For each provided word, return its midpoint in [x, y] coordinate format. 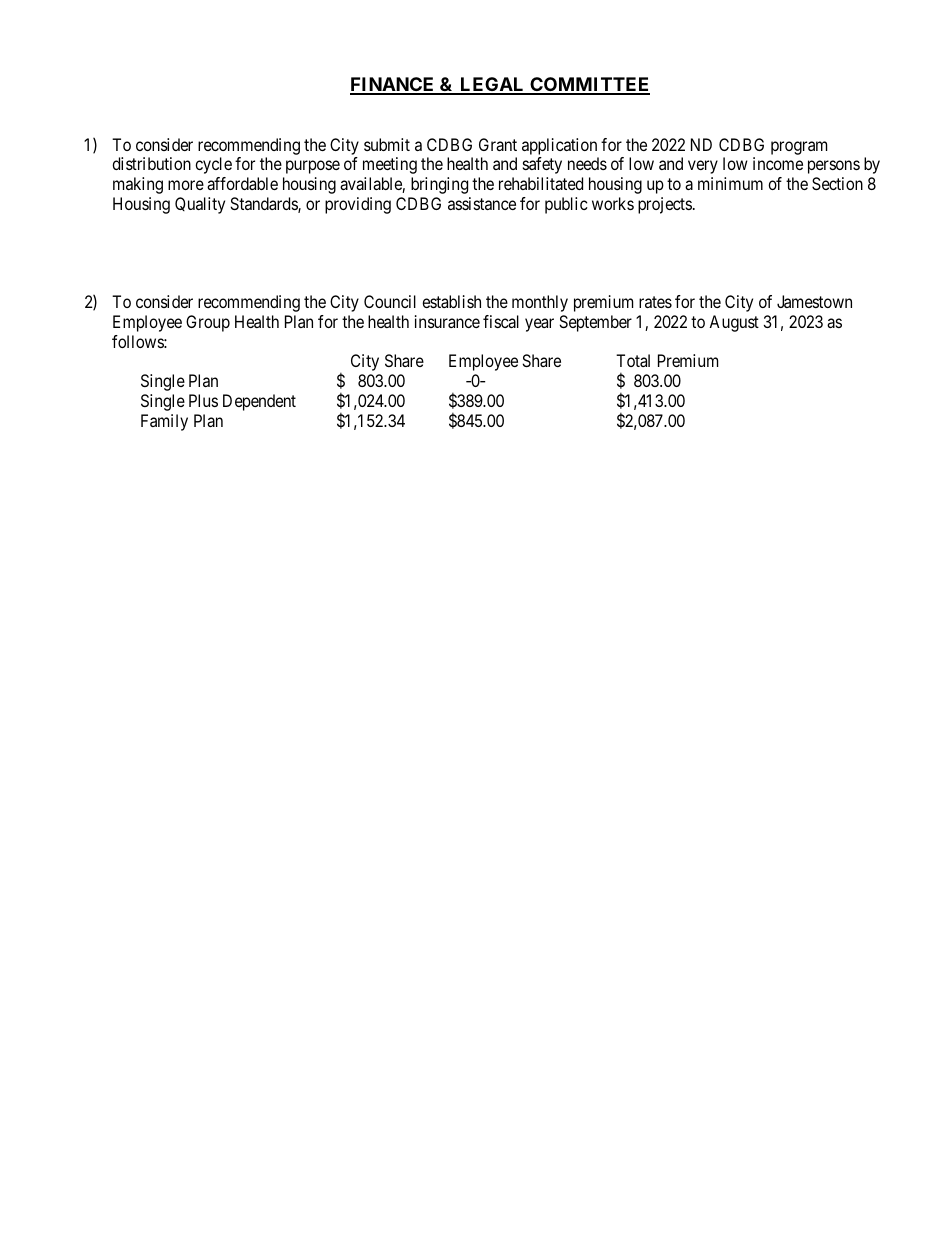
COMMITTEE [589, 85]
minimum [730, 183]
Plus [203, 400]
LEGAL [492, 85]
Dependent [259, 402]
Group [208, 323]
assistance [482, 203]
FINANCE [393, 85]
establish [451, 301]
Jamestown [814, 301]
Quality [200, 205]
